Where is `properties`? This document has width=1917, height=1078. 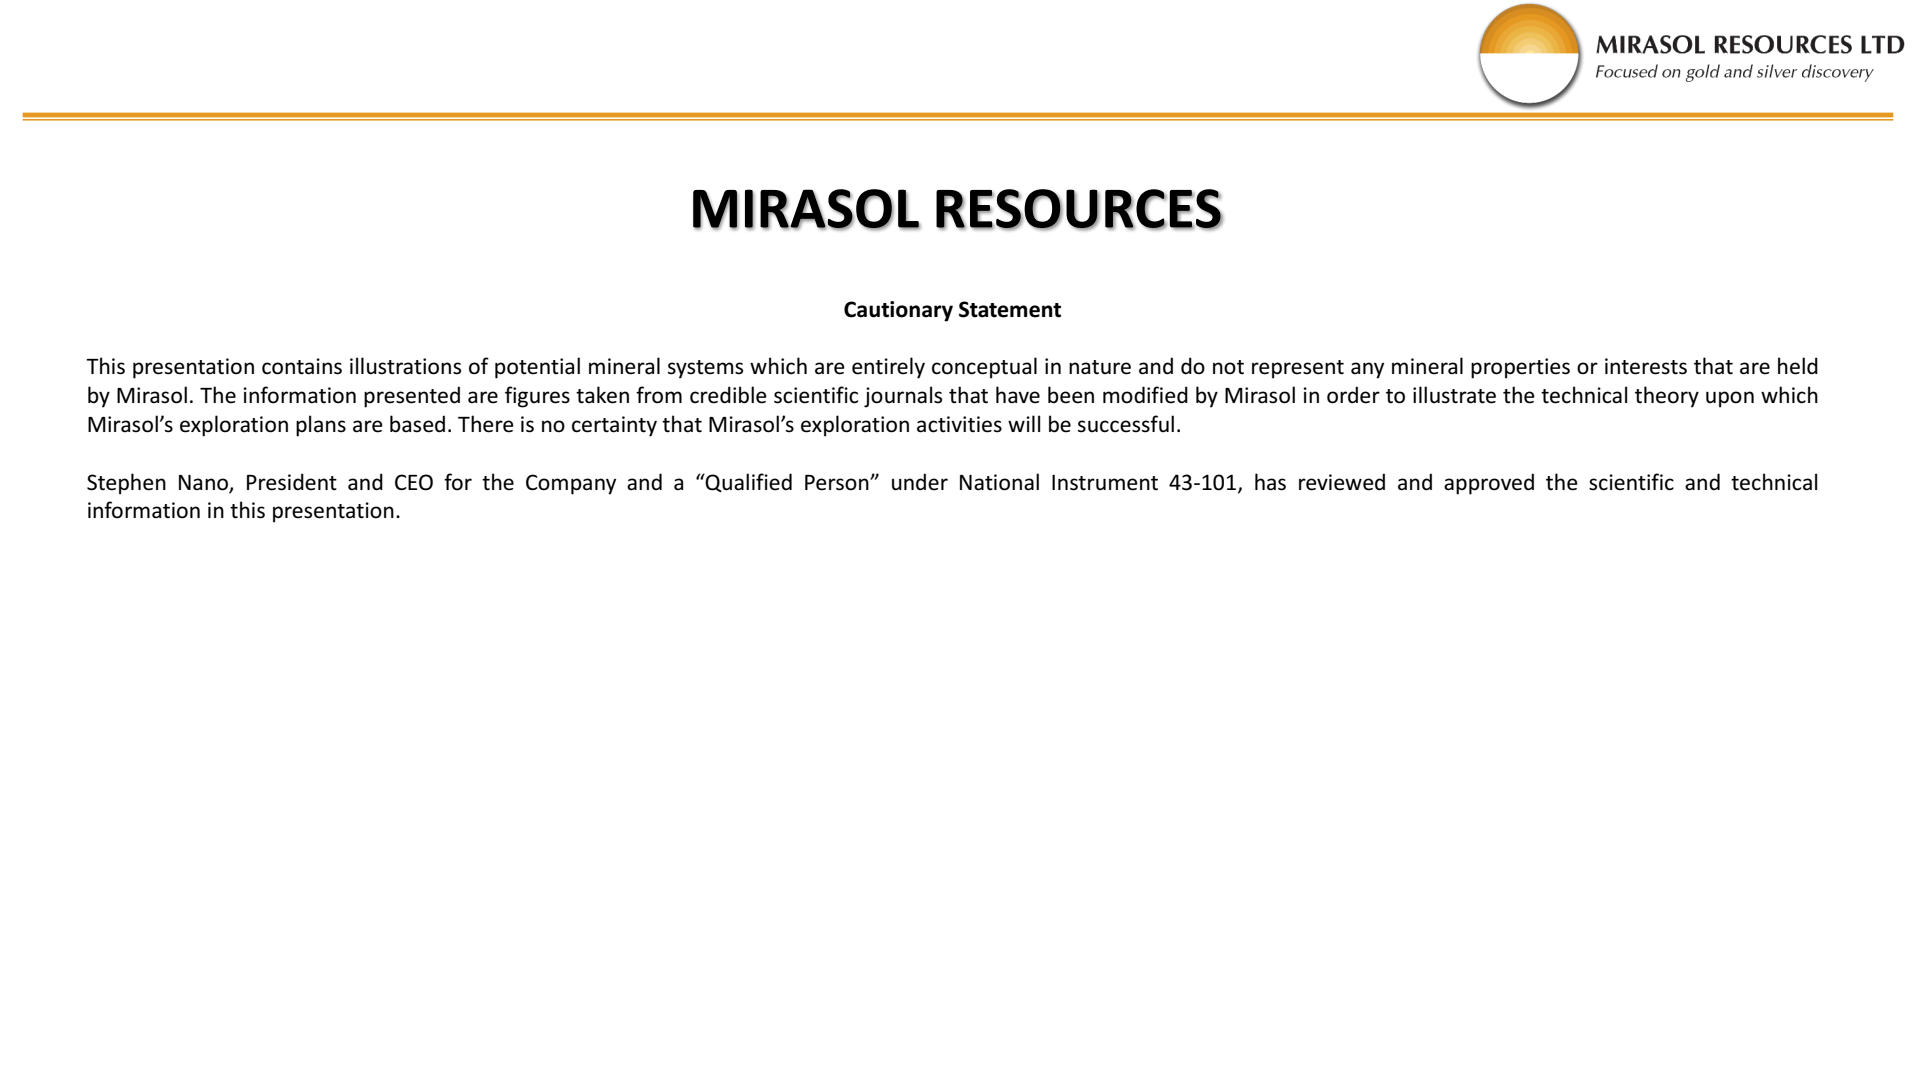
properties is located at coordinates (1520, 368).
